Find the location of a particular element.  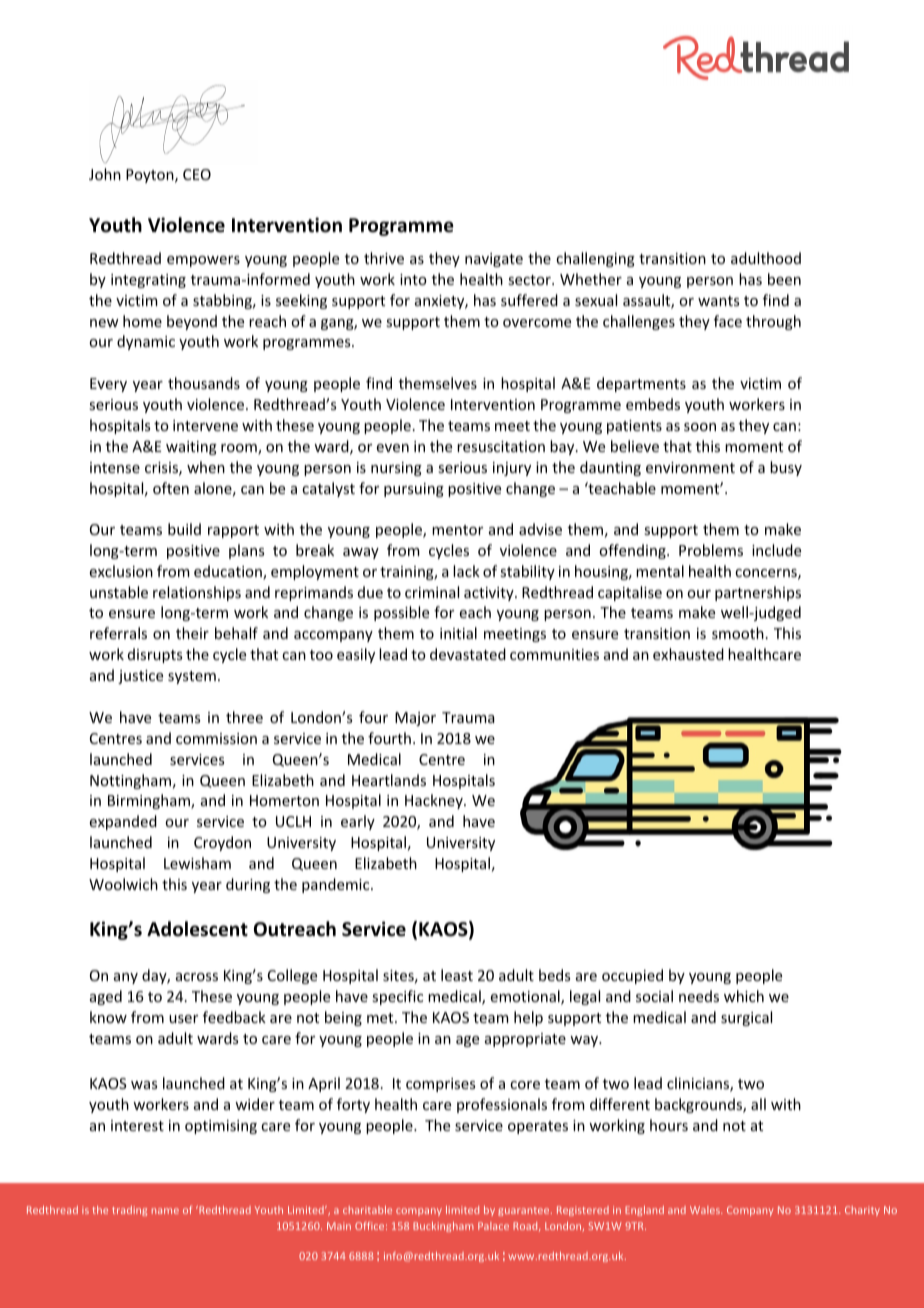

partnerships is located at coordinates (758, 593).
